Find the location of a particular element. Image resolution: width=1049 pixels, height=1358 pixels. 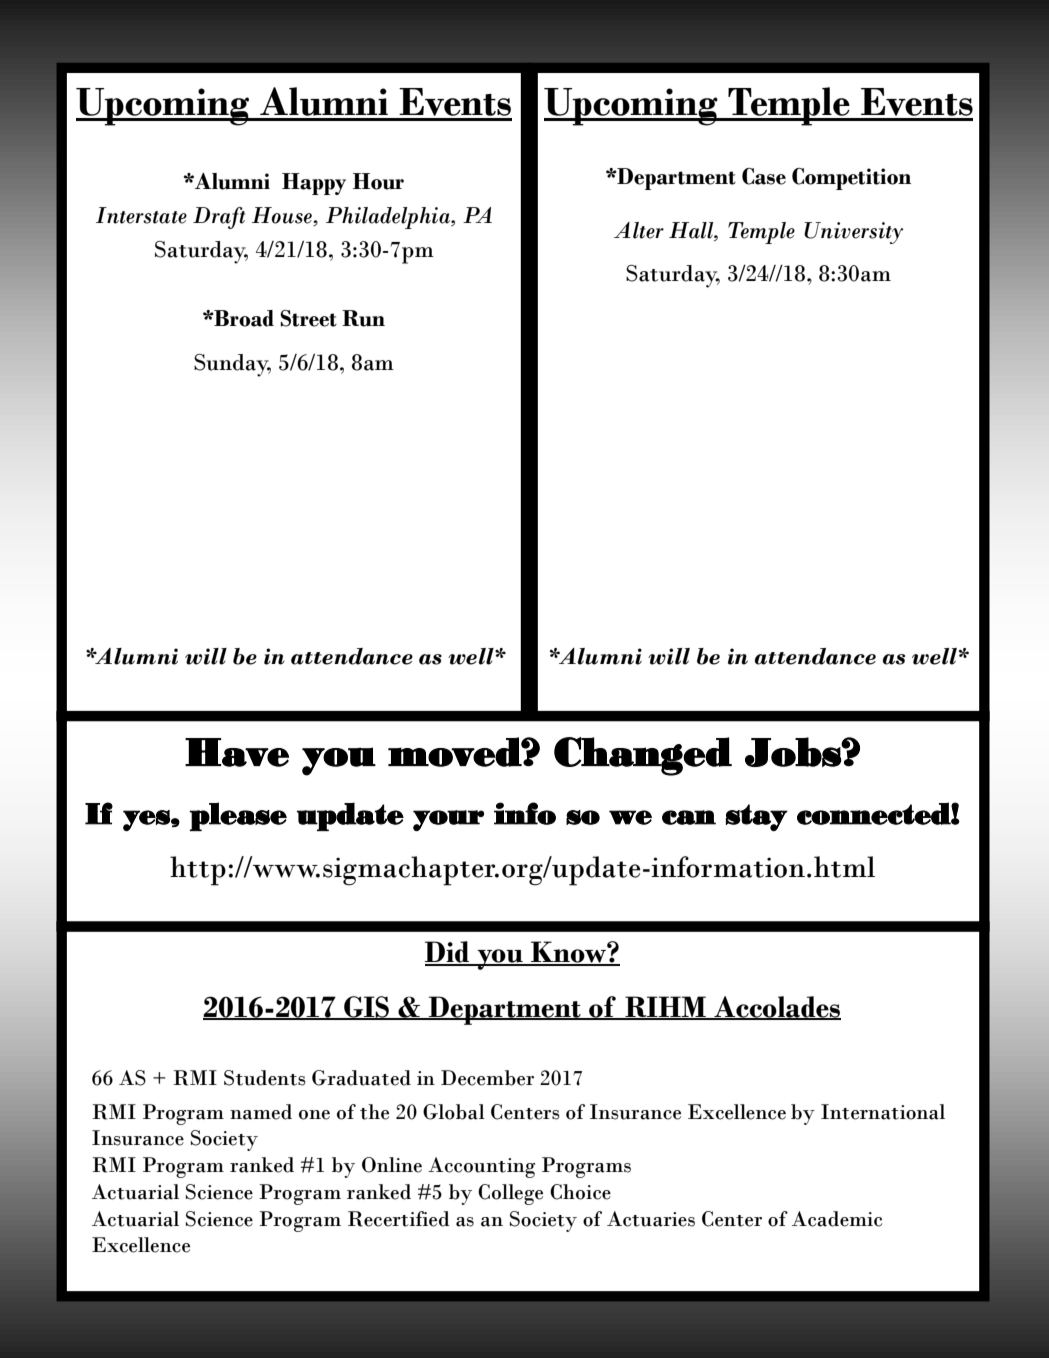

Philadelphia is located at coordinates (389, 218).
